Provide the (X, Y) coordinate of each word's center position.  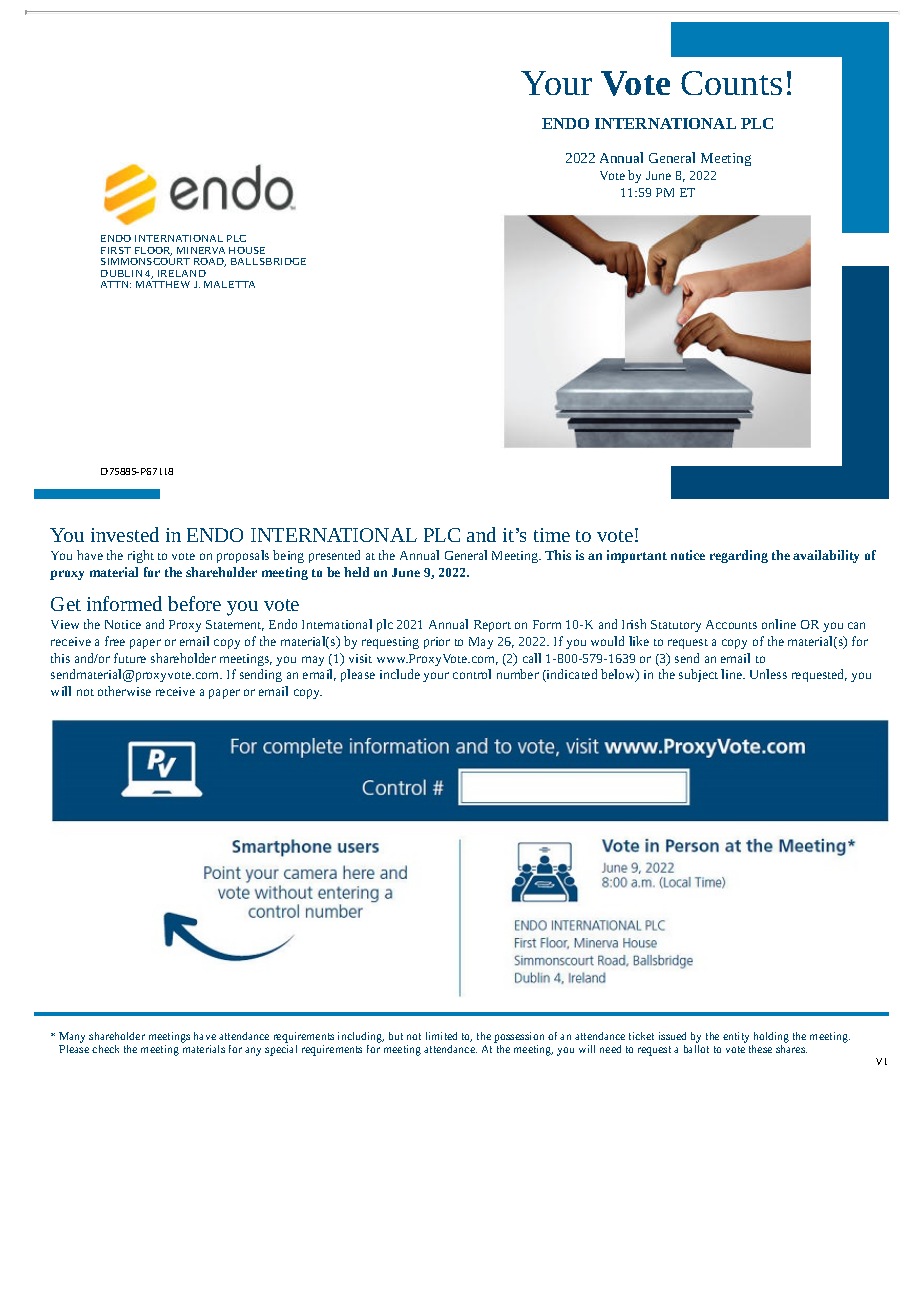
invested (125, 534)
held (356, 572)
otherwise (124, 691)
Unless (768, 674)
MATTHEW (163, 284)
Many (72, 1039)
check (105, 1049)
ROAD (210, 262)
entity (736, 1037)
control (472, 674)
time (552, 535)
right (141, 556)
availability (826, 556)
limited (441, 1036)
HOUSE (247, 250)
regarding (739, 556)
